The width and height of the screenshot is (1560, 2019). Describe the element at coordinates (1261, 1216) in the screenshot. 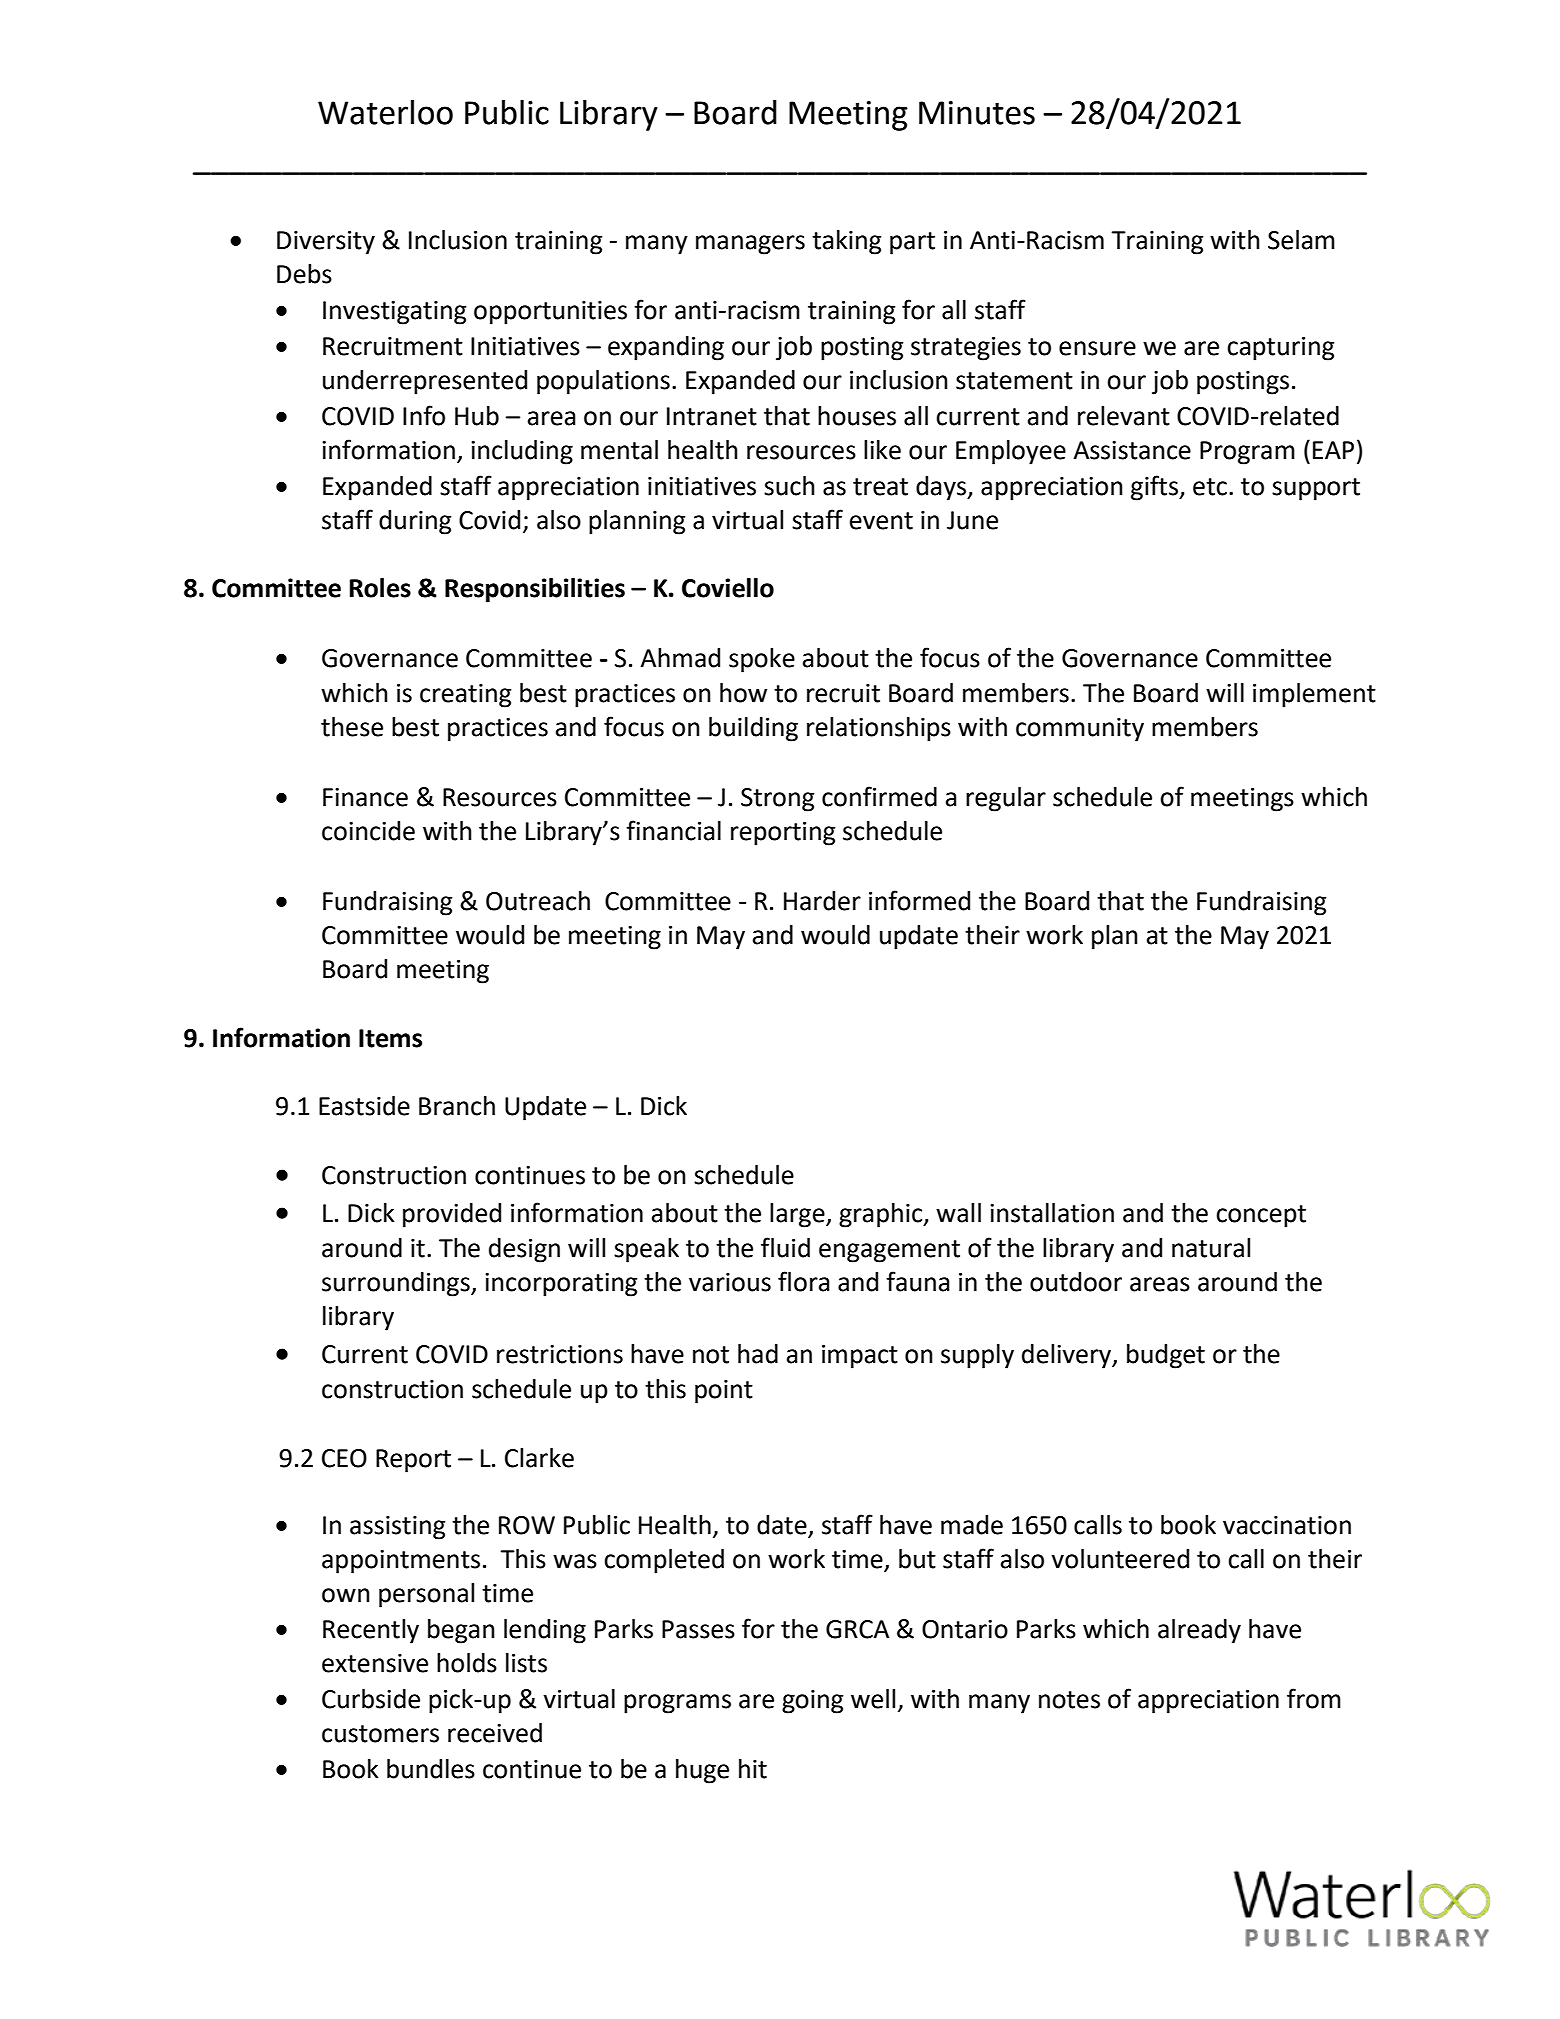

I see `concept` at that location.
